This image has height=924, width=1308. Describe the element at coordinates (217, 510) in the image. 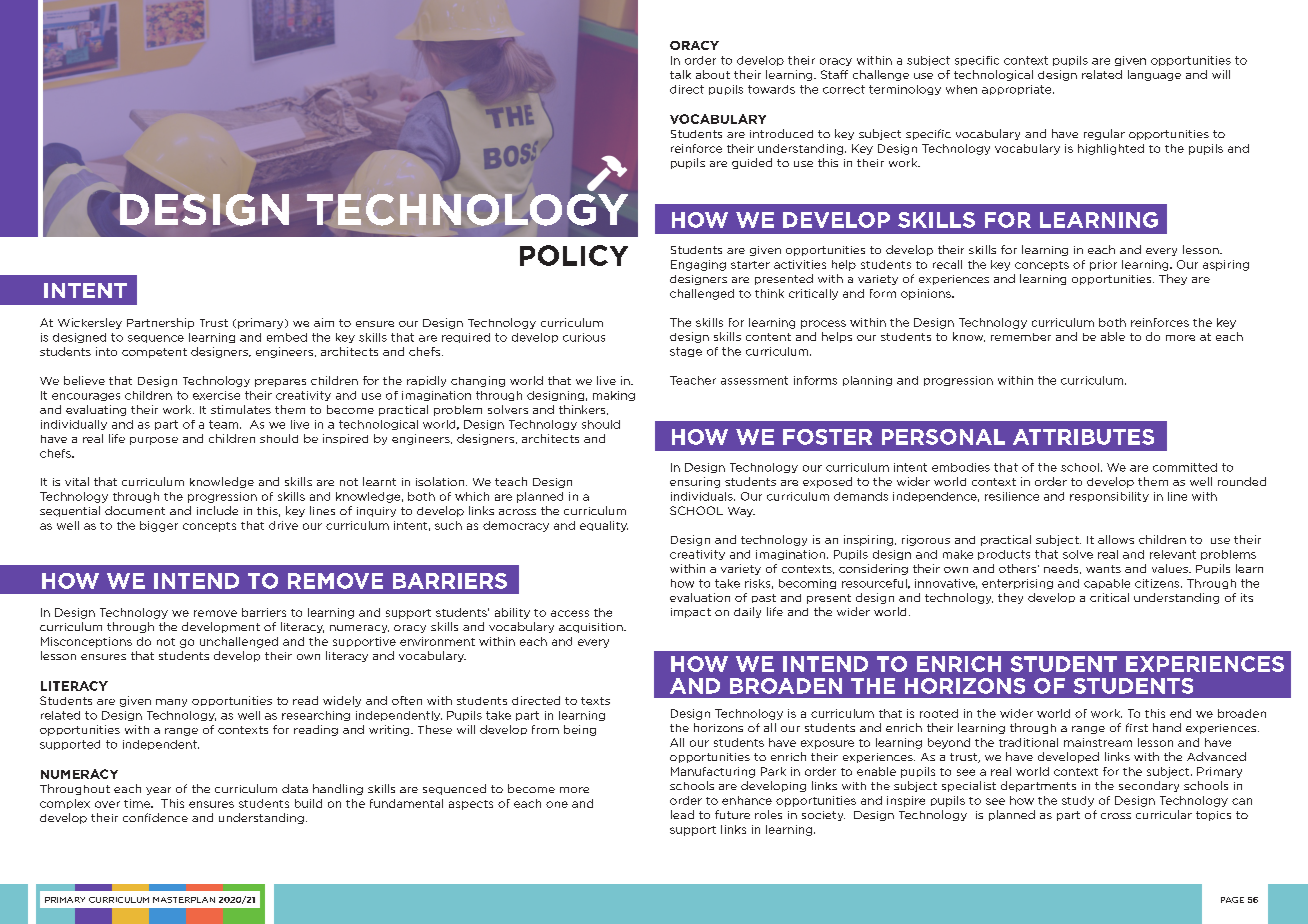

I see `include` at that location.
